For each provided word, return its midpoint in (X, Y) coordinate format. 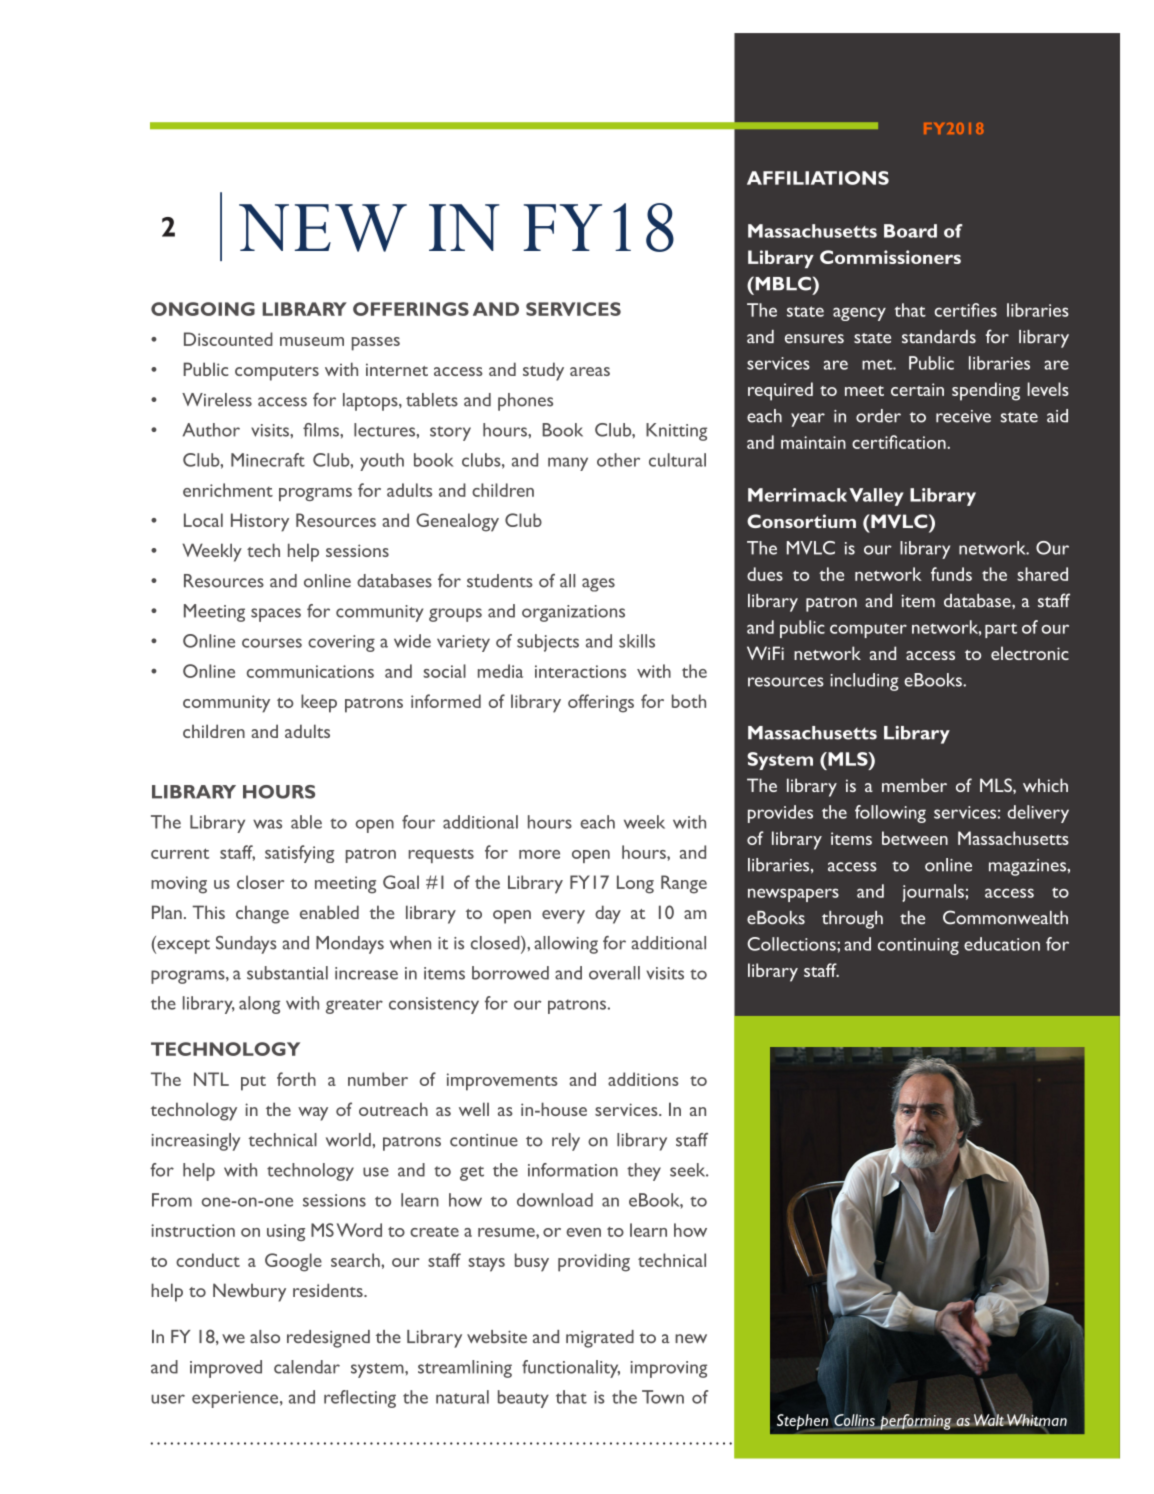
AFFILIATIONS (818, 178)
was (267, 824)
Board (910, 231)
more (539, 854)
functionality (571, 1369)
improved (226, 1369)
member (914, 785)
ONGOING (203, 309)
